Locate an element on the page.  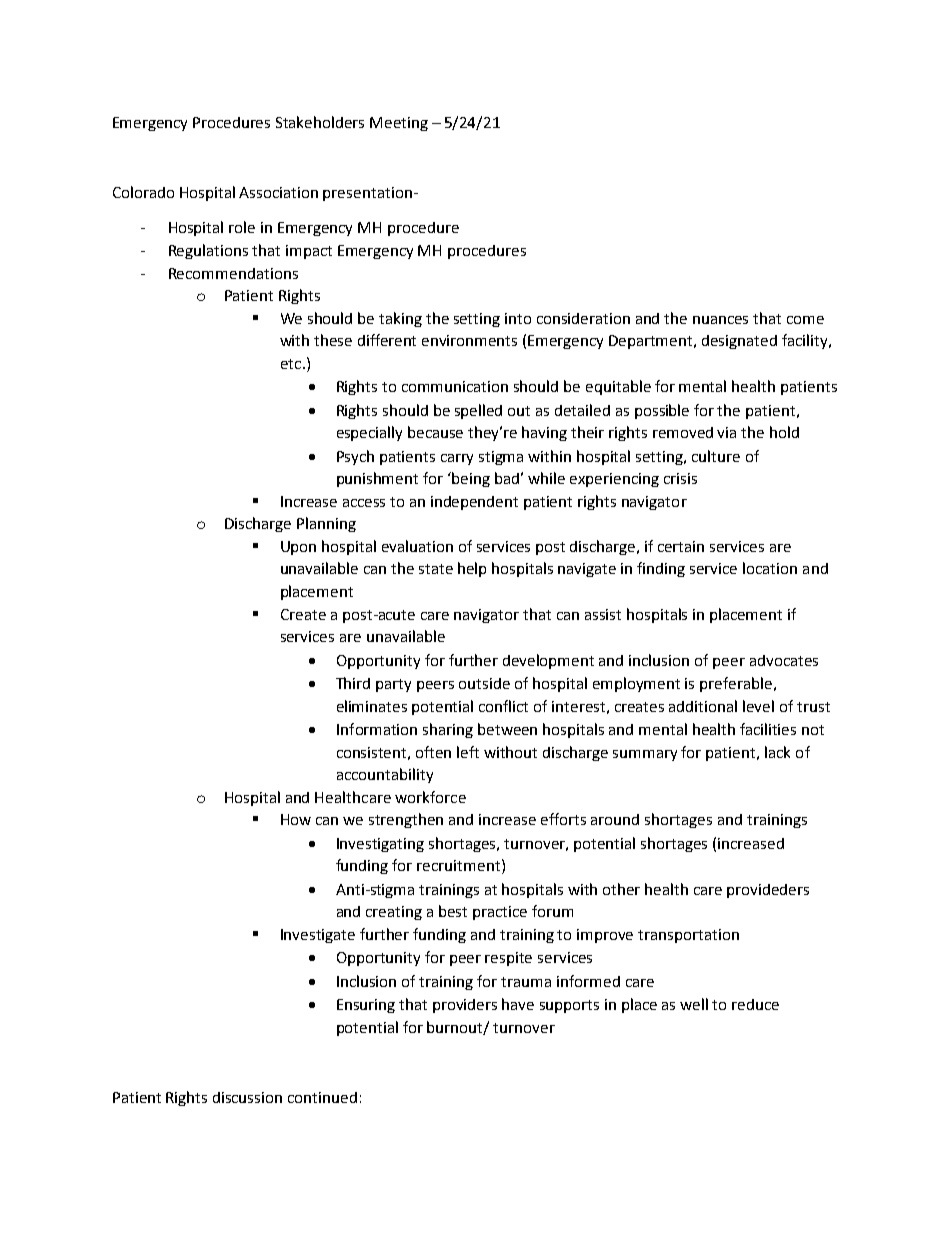
Meeting is located at coordinates (399, 124).
